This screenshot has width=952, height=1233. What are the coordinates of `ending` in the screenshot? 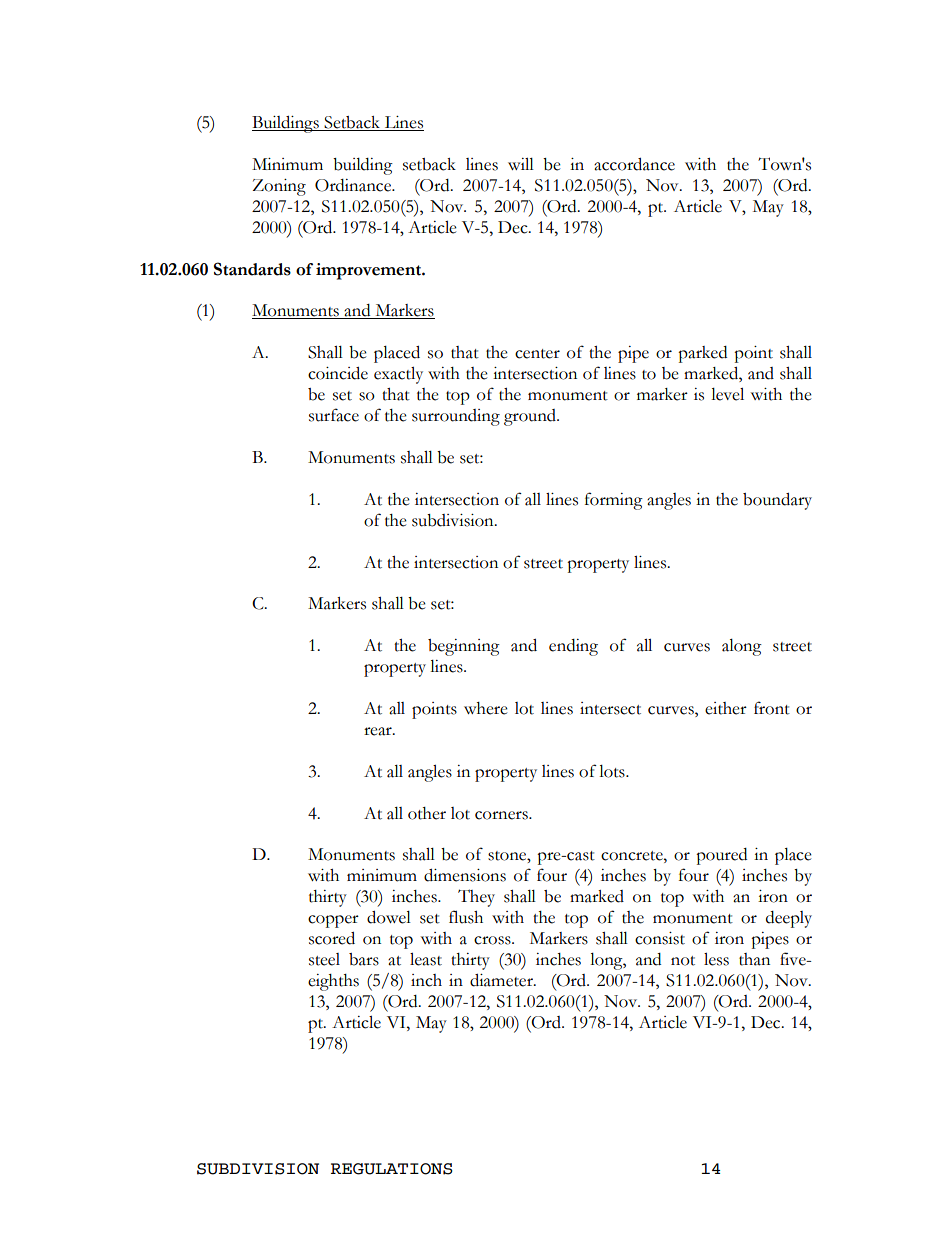 It's located at (573, 647).
